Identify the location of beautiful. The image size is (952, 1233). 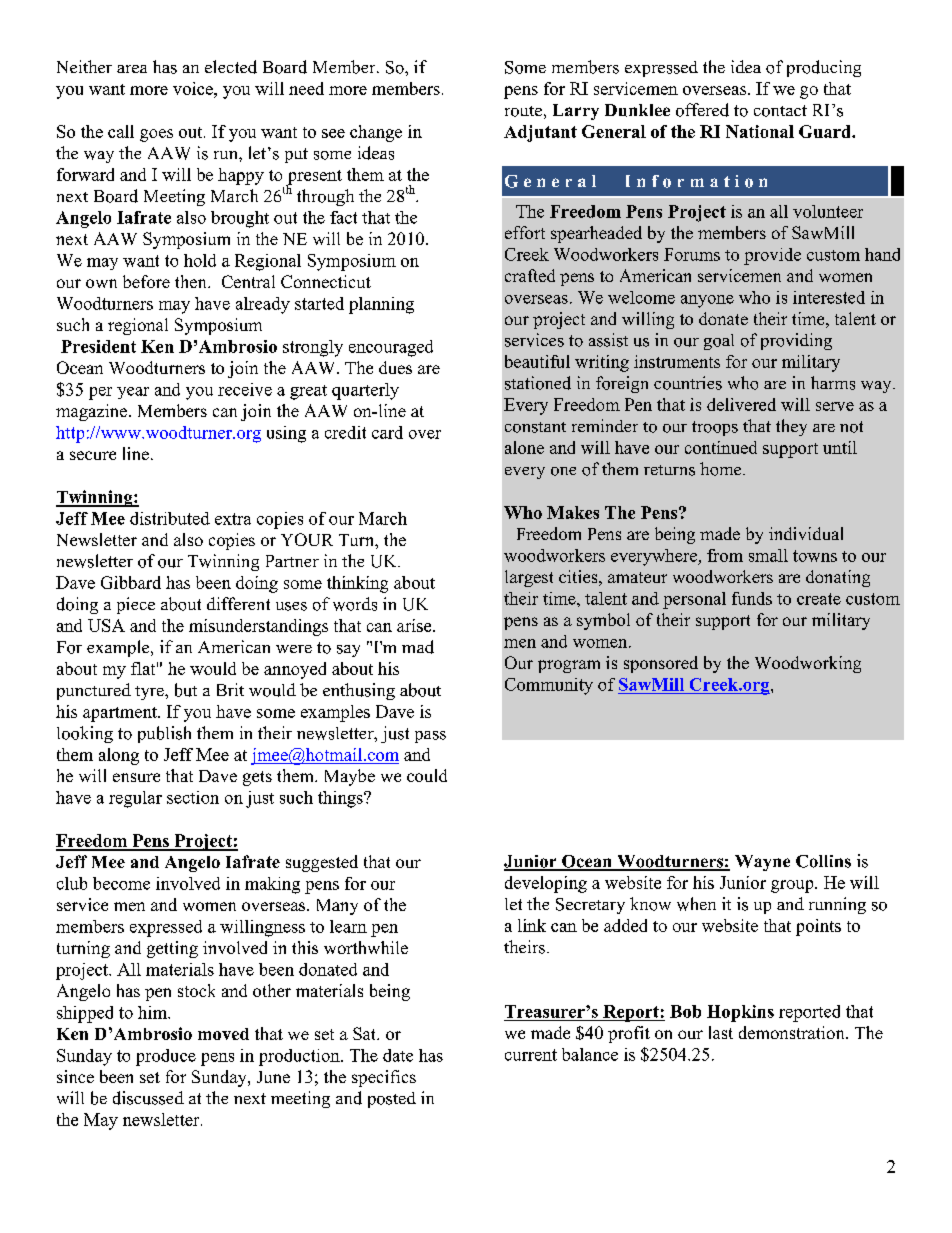
(537, 361).
